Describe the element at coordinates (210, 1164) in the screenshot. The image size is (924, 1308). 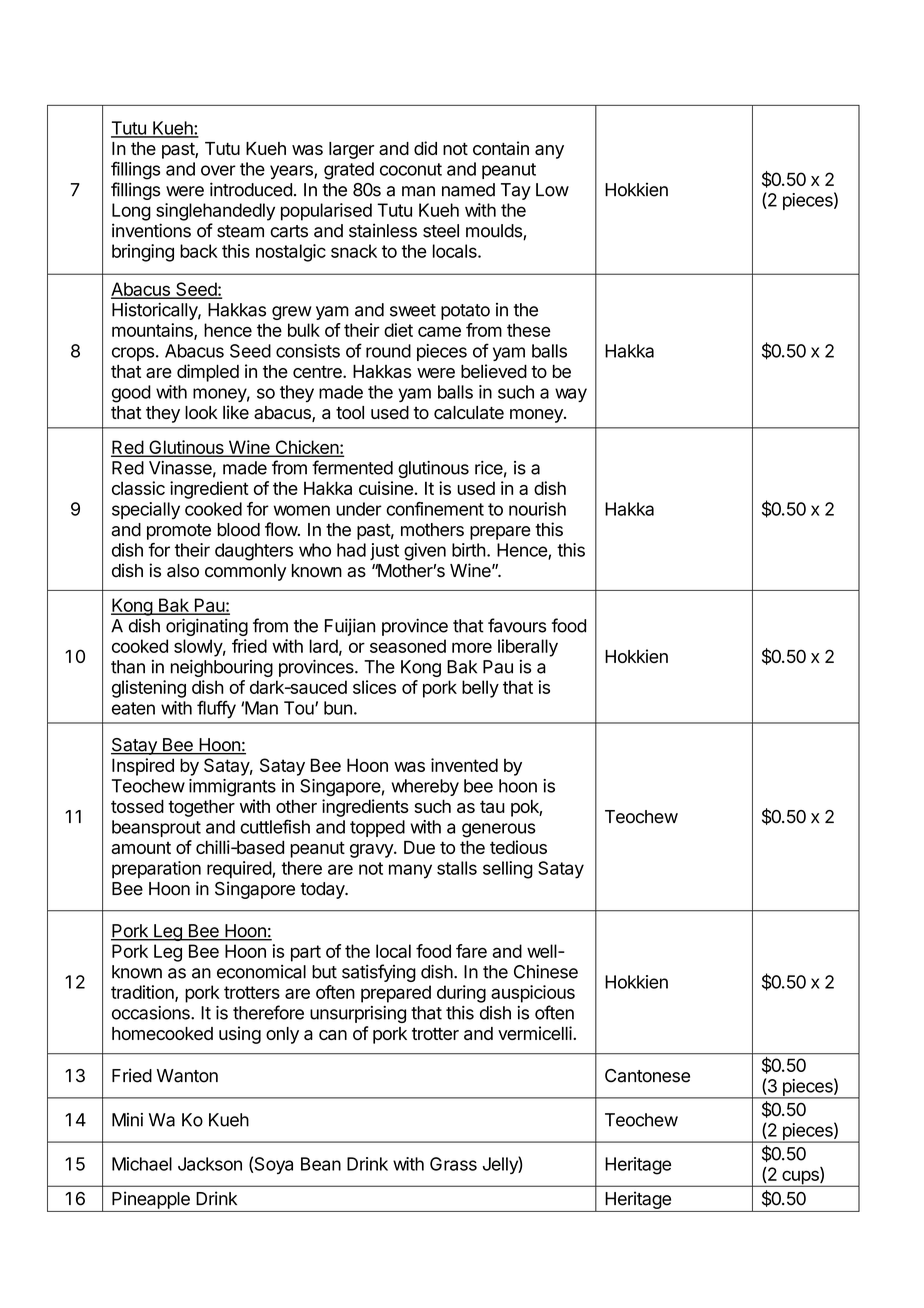
I see `Jackson` at that location.
